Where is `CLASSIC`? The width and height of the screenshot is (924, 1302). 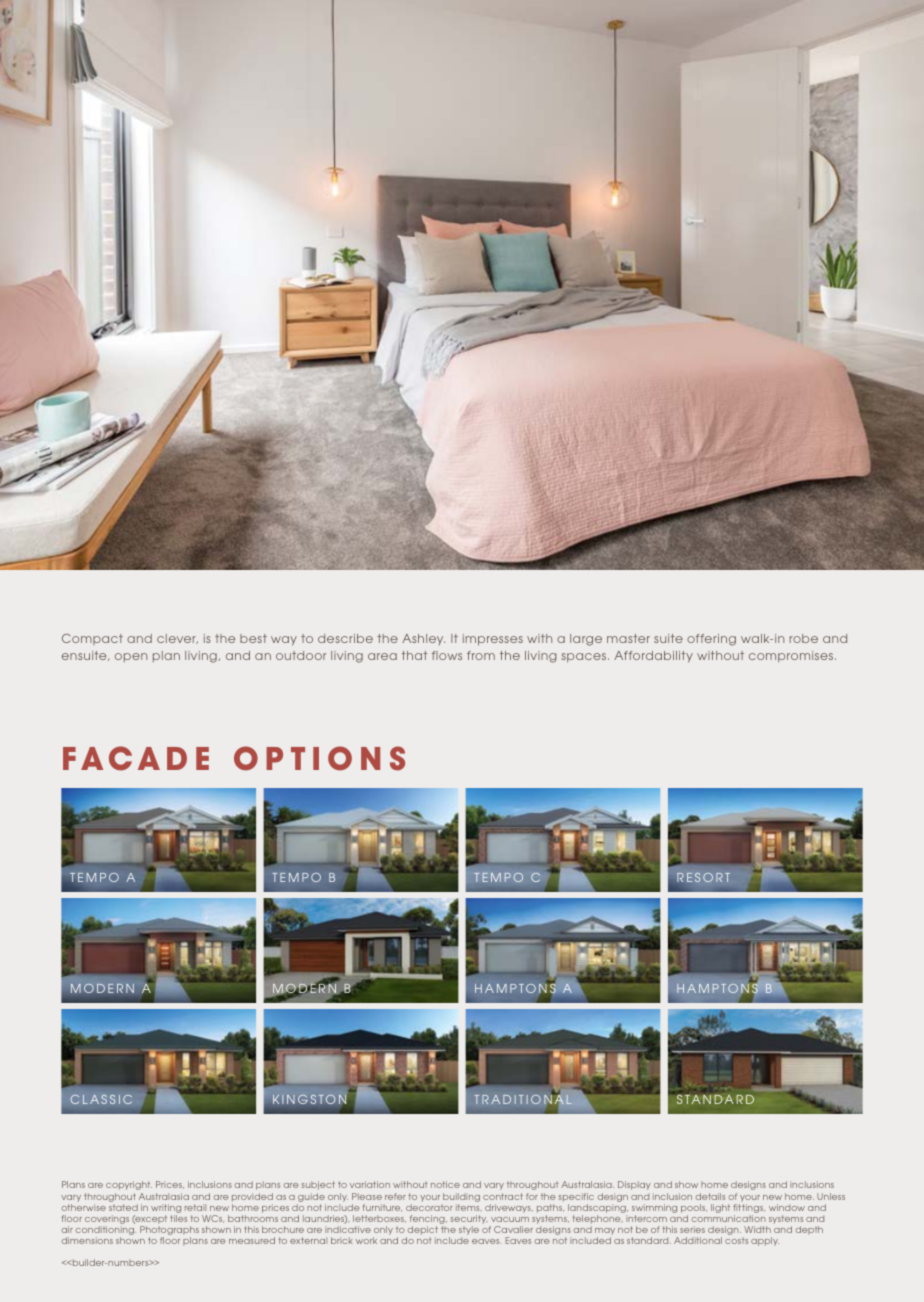 CLASSIC is located at coordinates (101, 1099).
